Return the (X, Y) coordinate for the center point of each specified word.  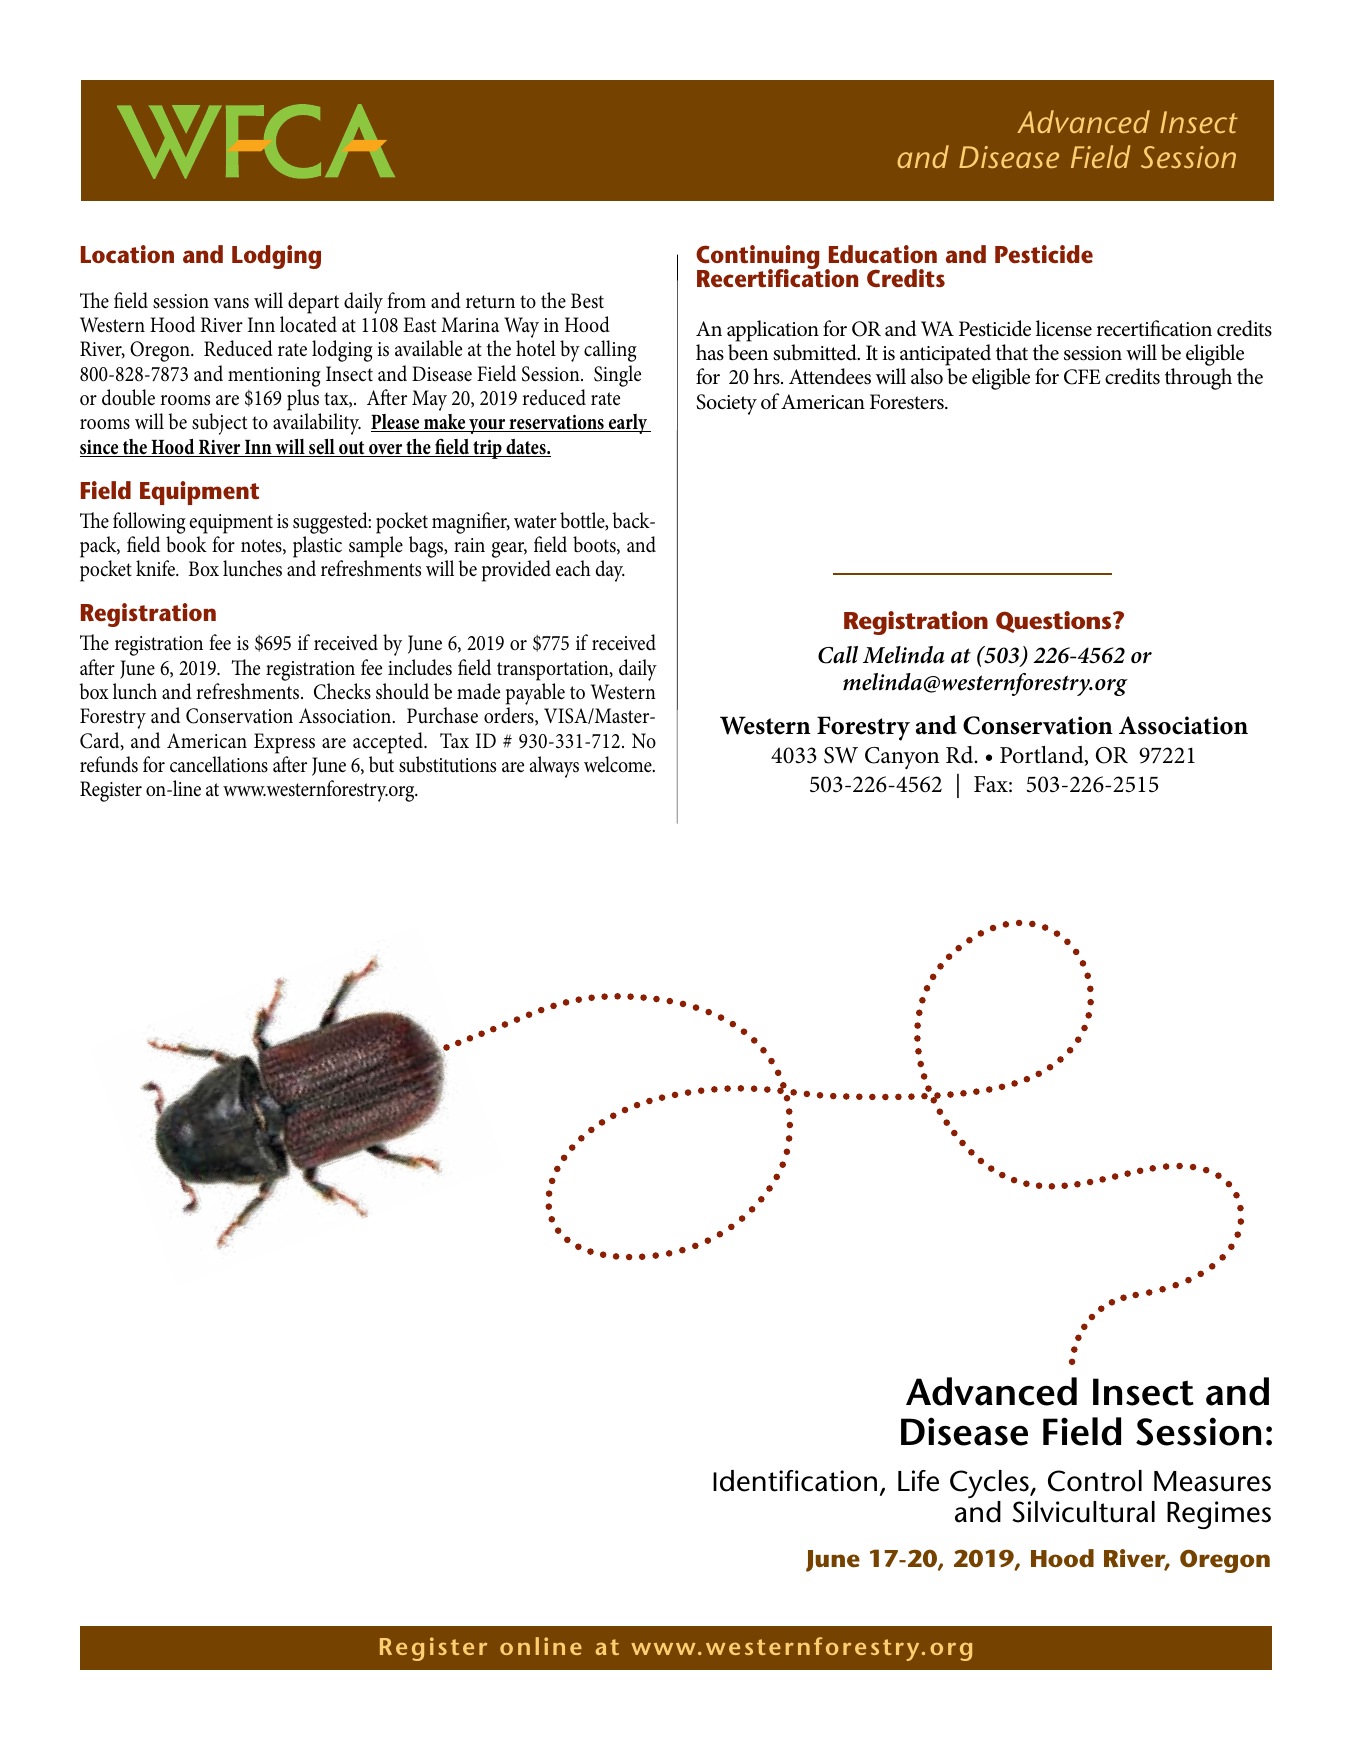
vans (231, 303)
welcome (619, 764)
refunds (109, 764)
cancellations (219, 764)
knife (157, 568)
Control (1095, 1481)
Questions (1055, 622)
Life (918, 1481)
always (554, 767)
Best (587, 301)
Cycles (990, 1486)
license (1064, 328)
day (610, 571)
